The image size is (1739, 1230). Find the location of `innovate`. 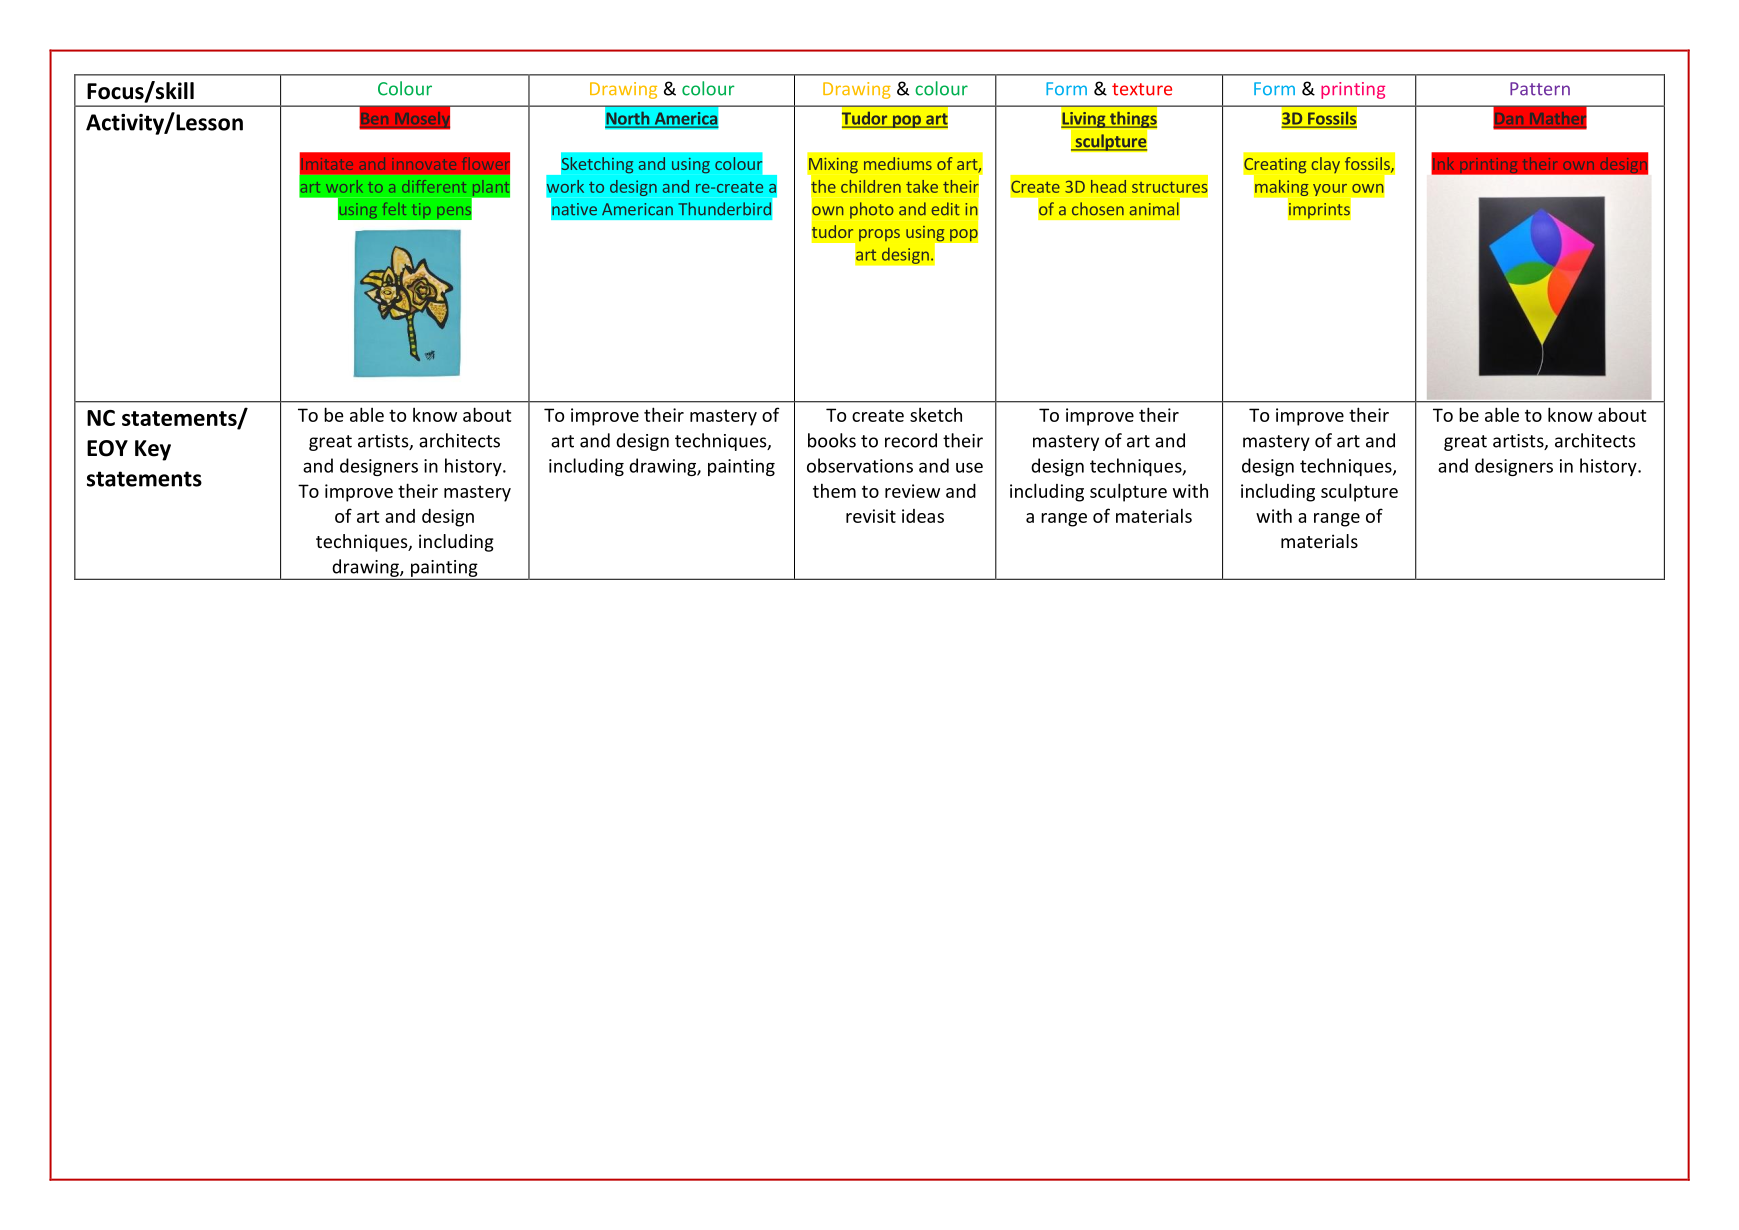

innovate is located at coordinates (424, 164).
